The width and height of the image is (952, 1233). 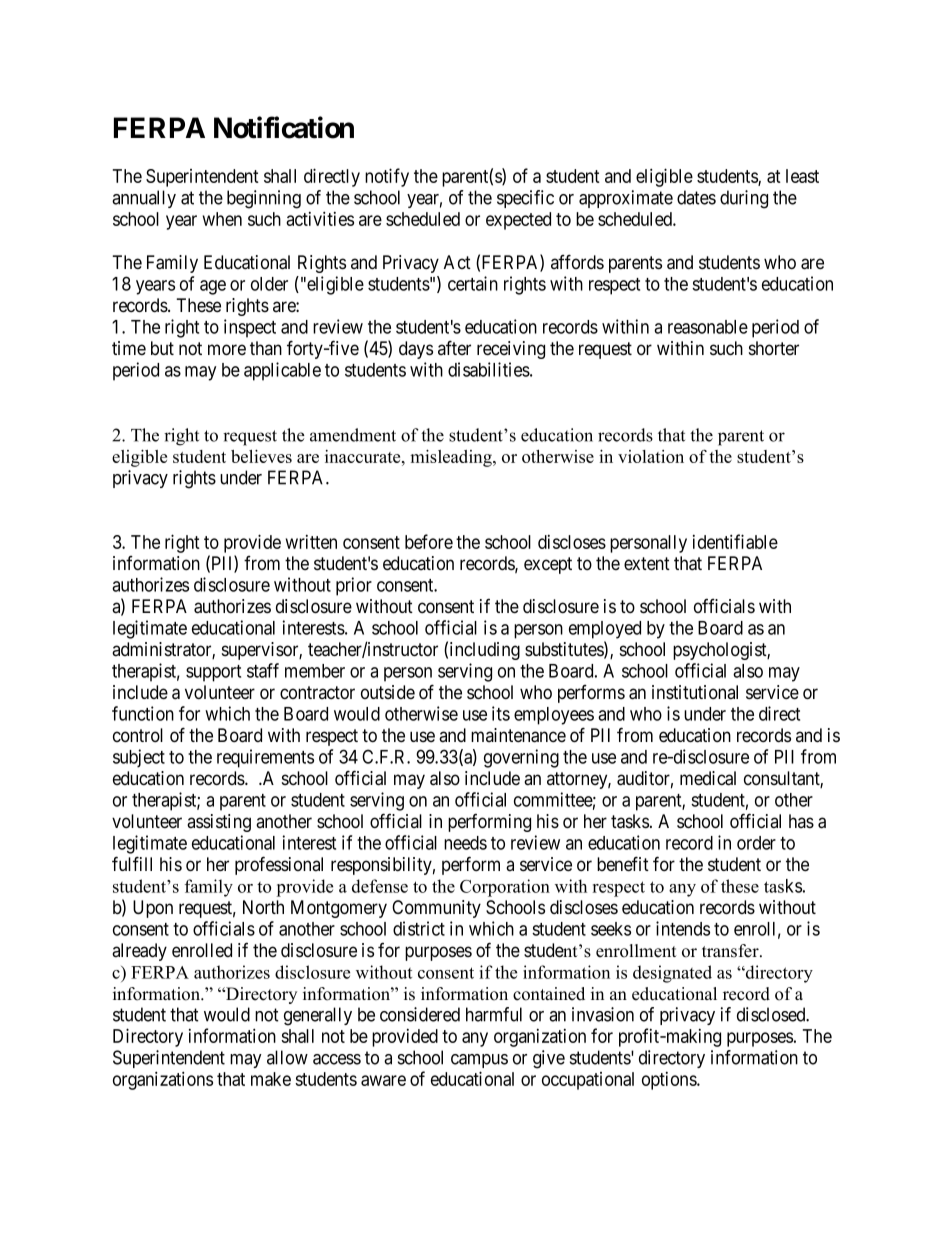 What do you see at coordinates (670, 1081) in the image?
I see `options` at bounding box center [670, 1081].
